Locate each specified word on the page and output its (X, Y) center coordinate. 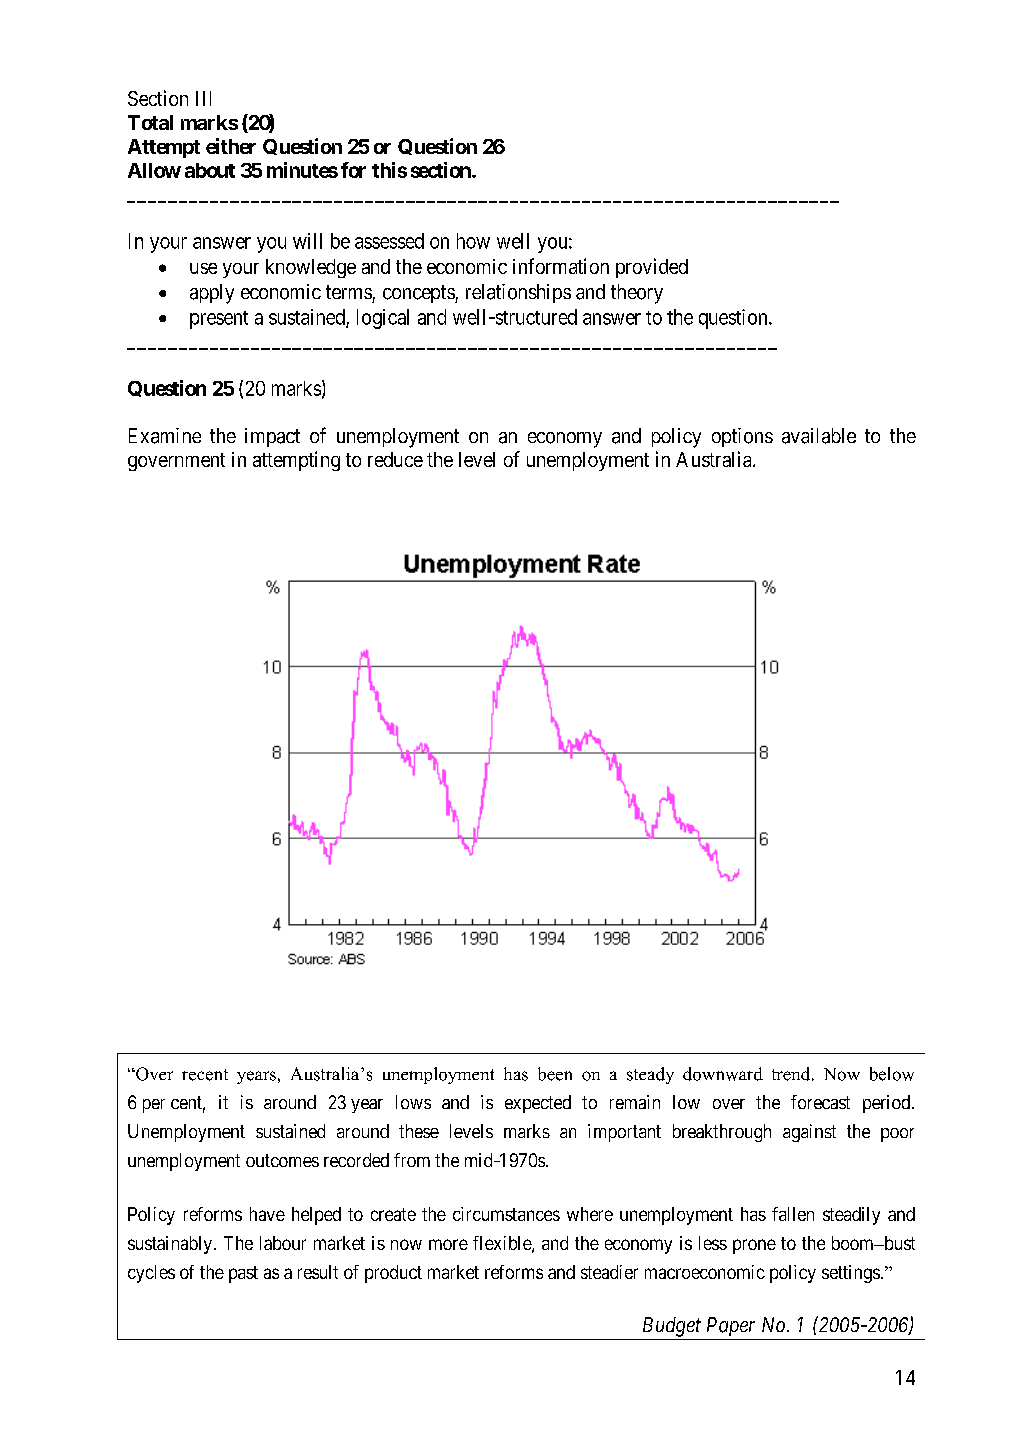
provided (652, 268)
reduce (395, 459)
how (473, 241)
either (231, 146)
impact (272, 437)
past (243, 1274)
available (819, 436)
